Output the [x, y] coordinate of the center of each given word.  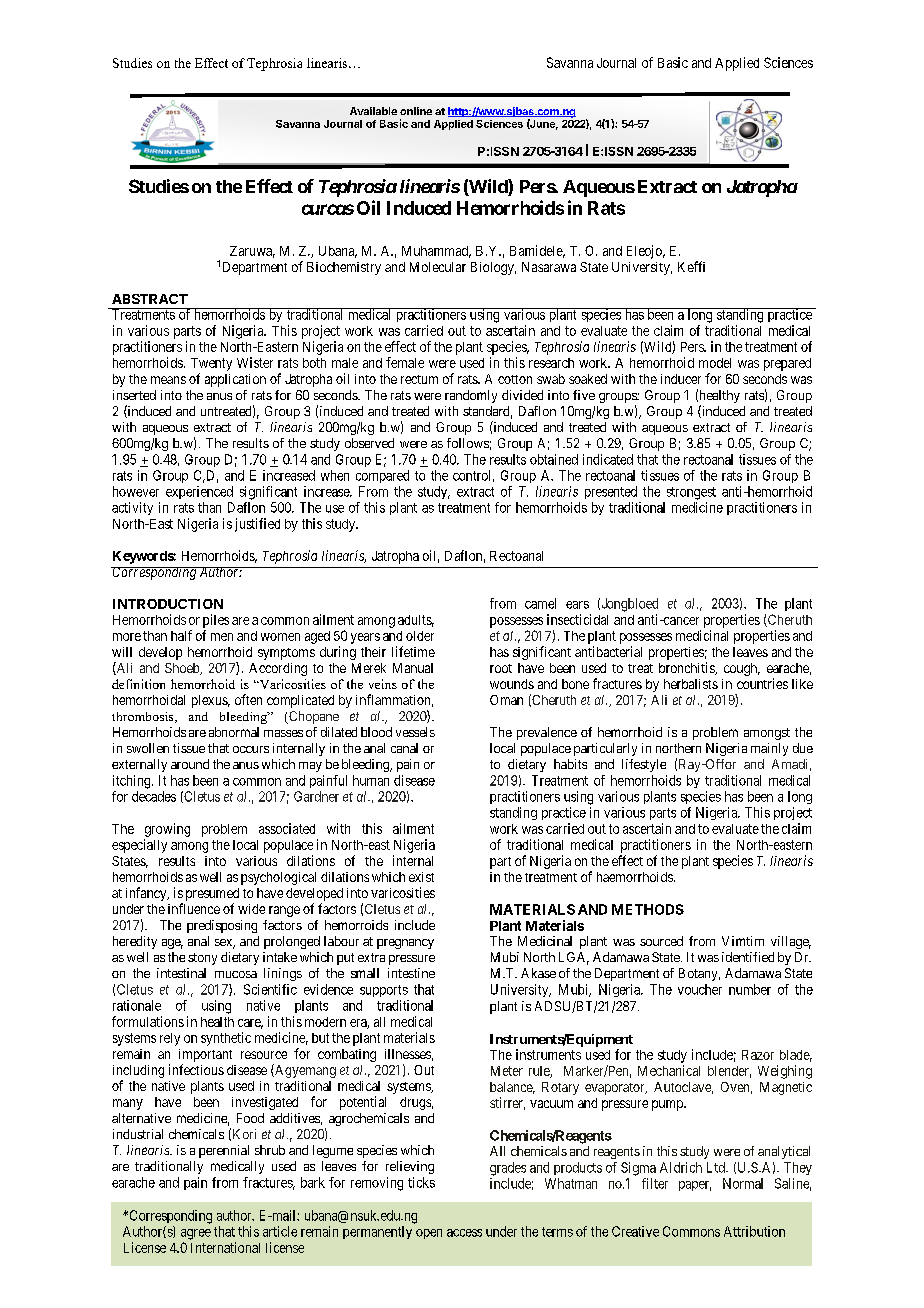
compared [382, 476]
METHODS [648, 909]
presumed [212, 894]
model [715, 363]
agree [196, 1234]
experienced [199, 492]
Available [373, 111]
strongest [691, 493]
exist [421, 877]
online [416, 111]
